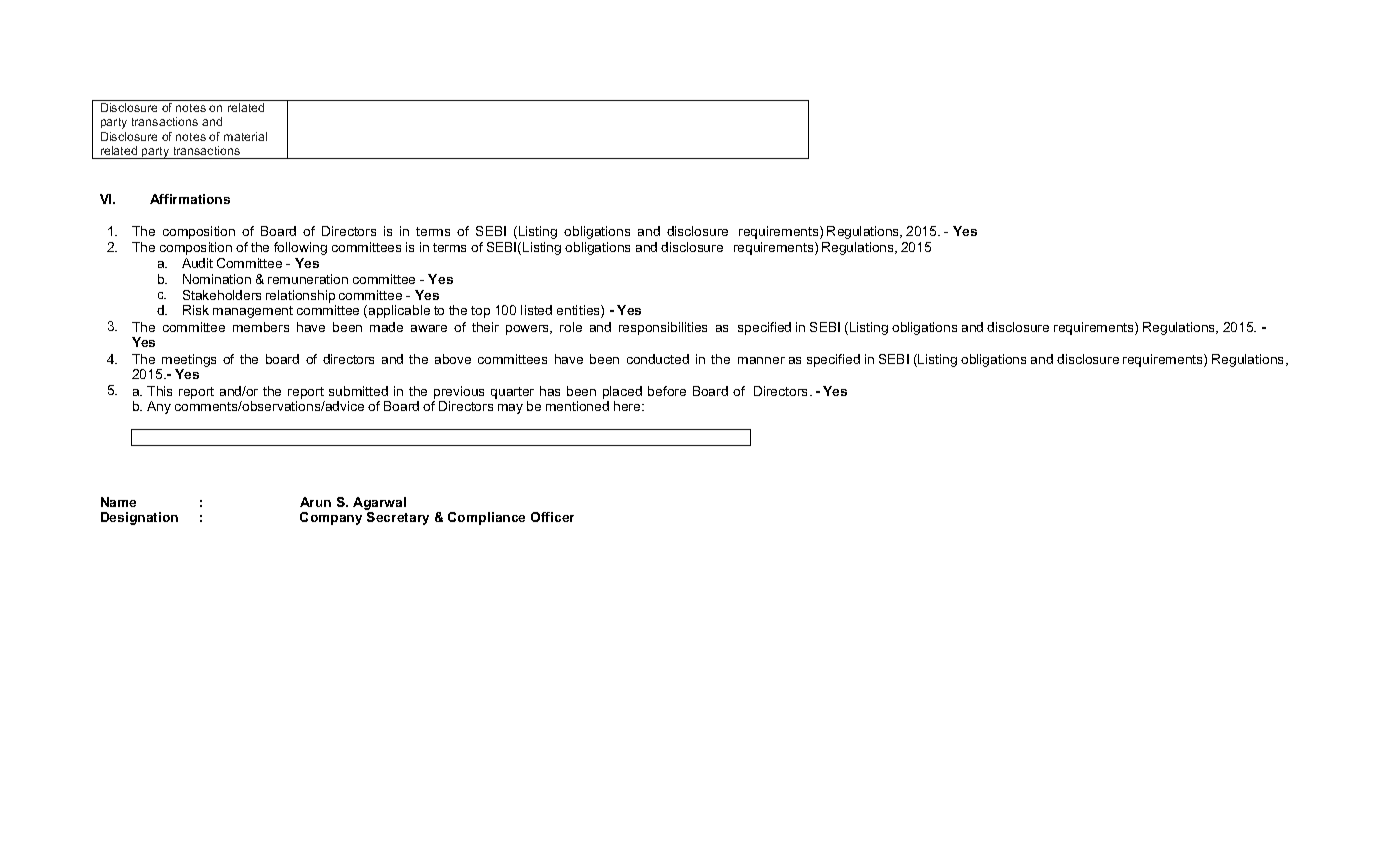  Describe the element at coordinates (139, 518) in the image. I see `Designation` at that location.
